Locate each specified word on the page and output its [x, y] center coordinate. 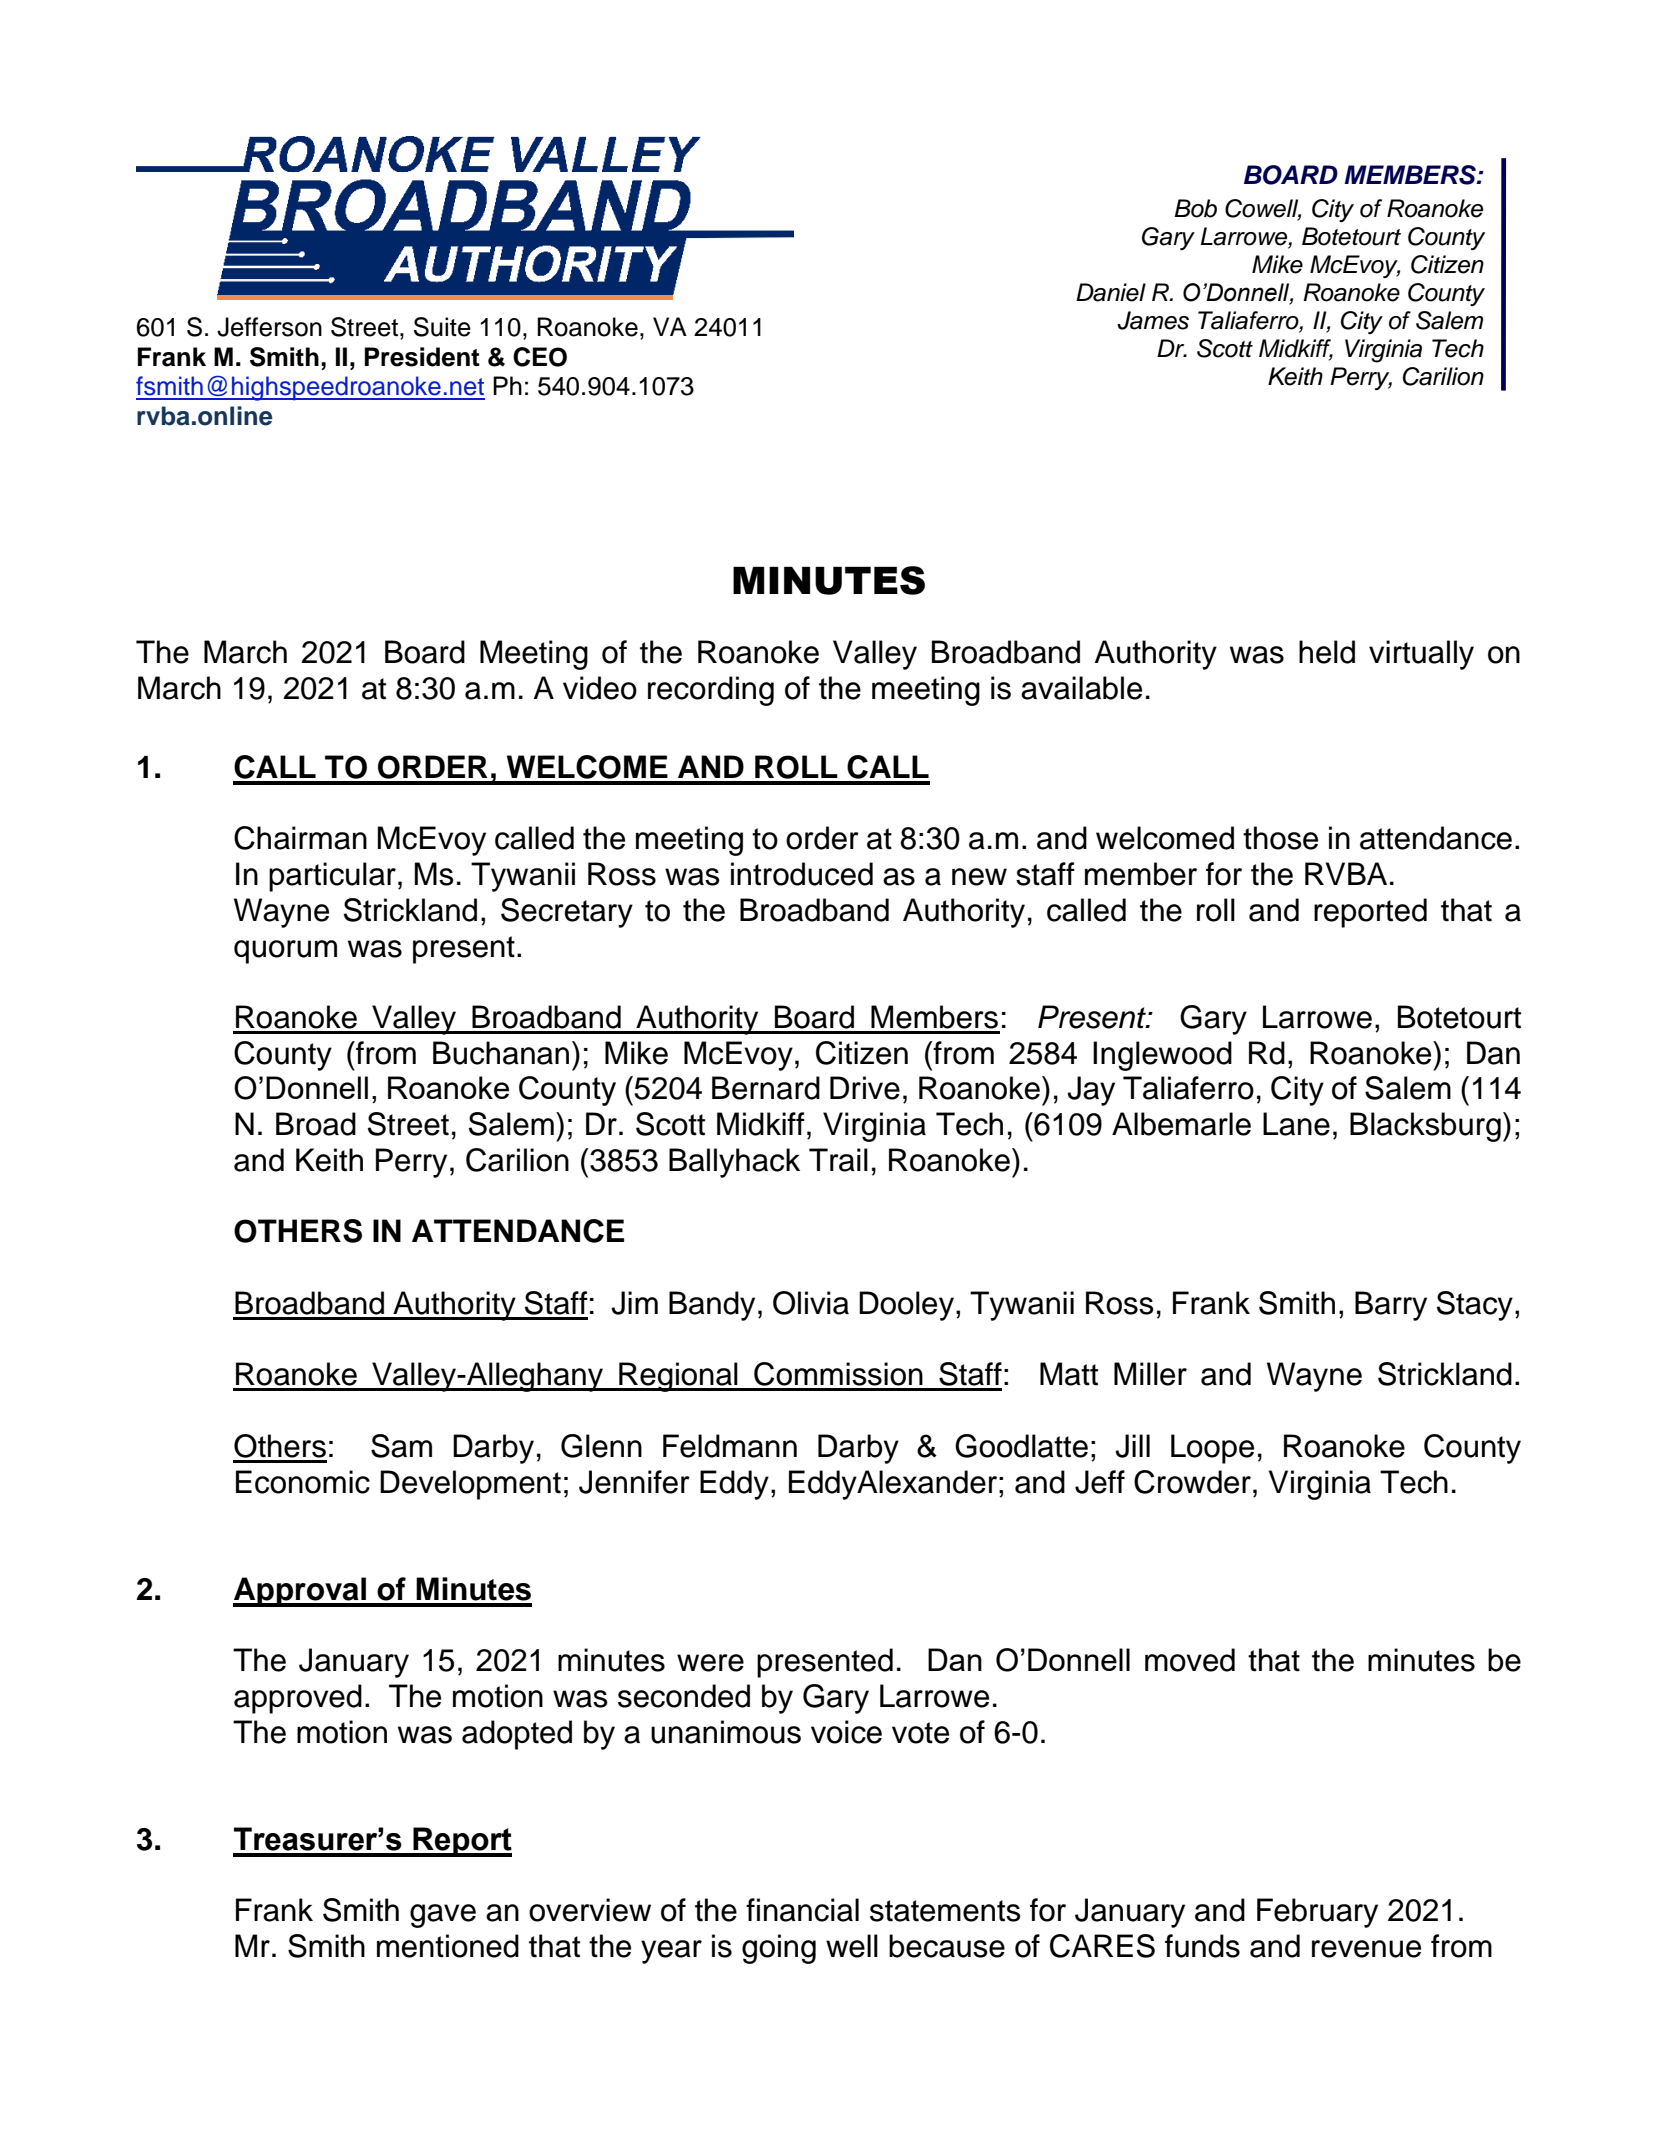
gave [443, 1916]
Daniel [1111, 292]
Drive [865, 1088]
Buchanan [501, 1053]
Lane [1296, 1124]
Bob [1195, 208]
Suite [442, 327]
